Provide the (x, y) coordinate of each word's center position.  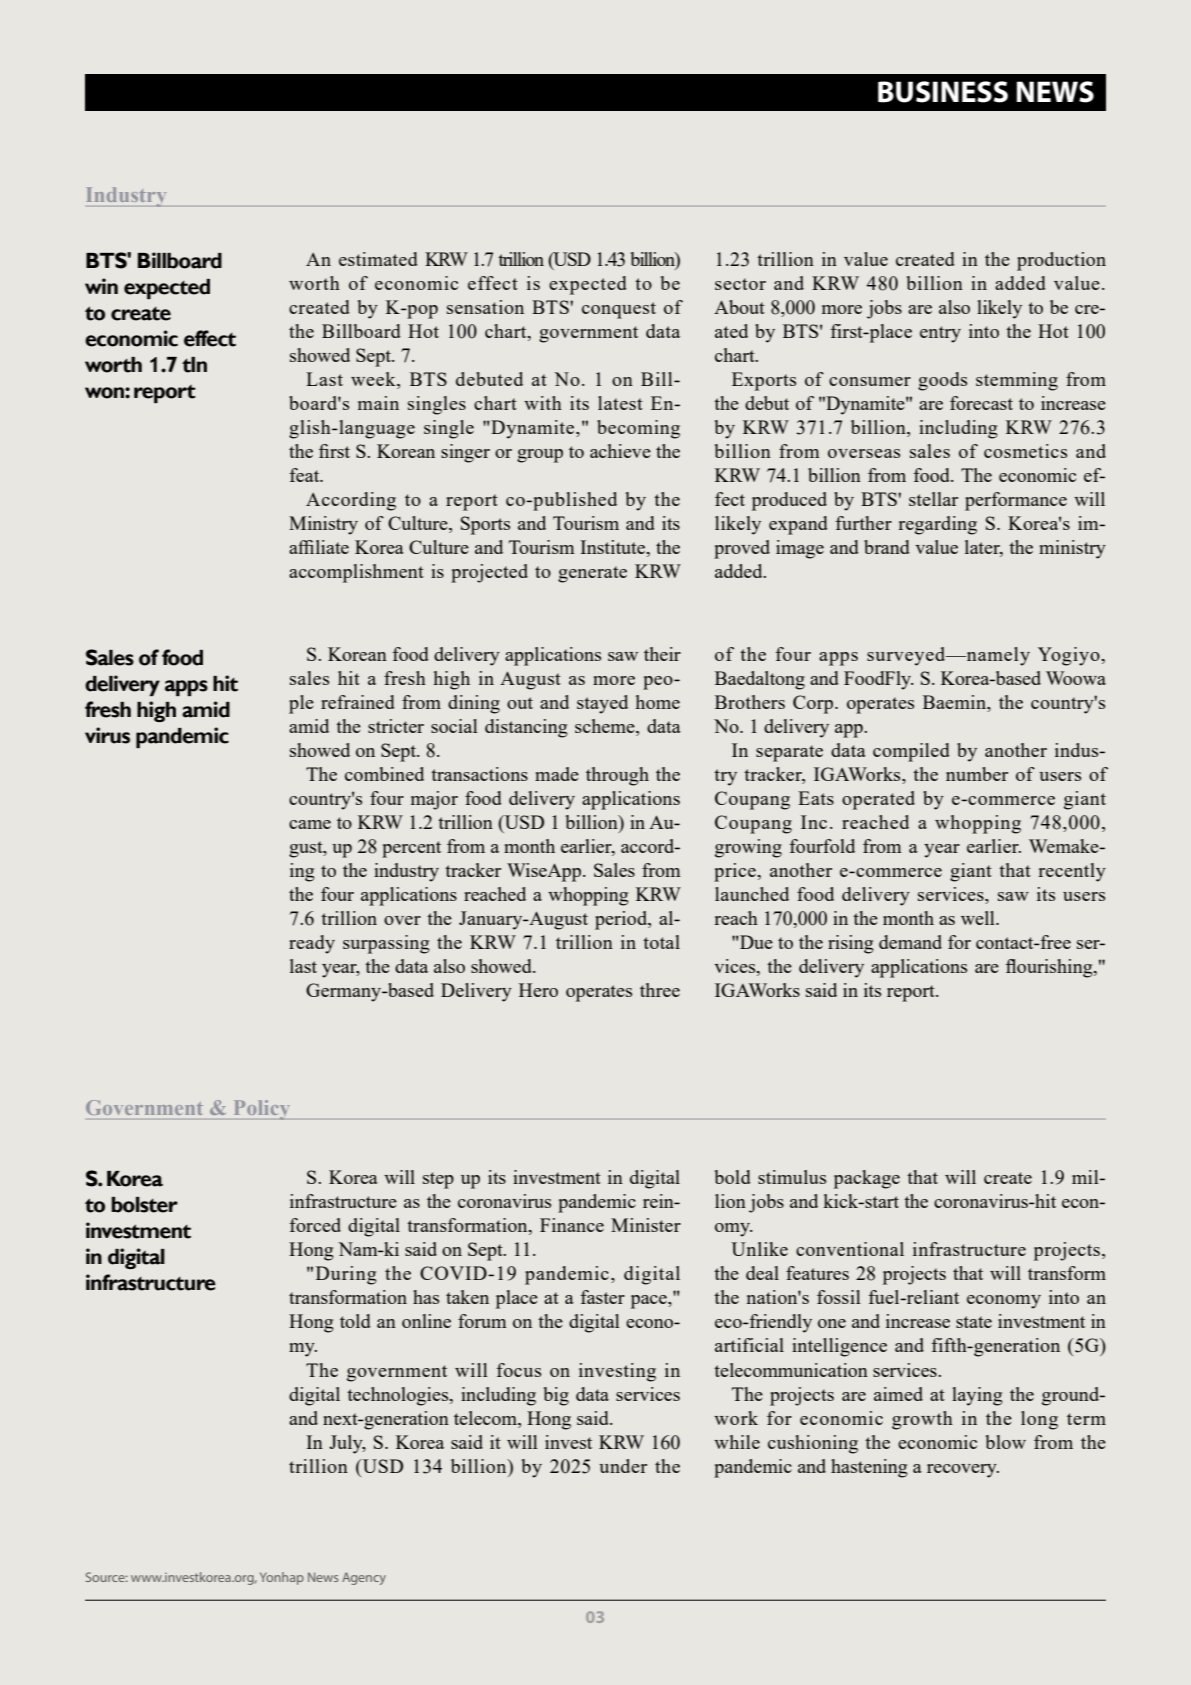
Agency (364, 1578)
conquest (619, 310)
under (623, 1466)
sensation (485, 307)
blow (1005, 1442)
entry (940, 334)
